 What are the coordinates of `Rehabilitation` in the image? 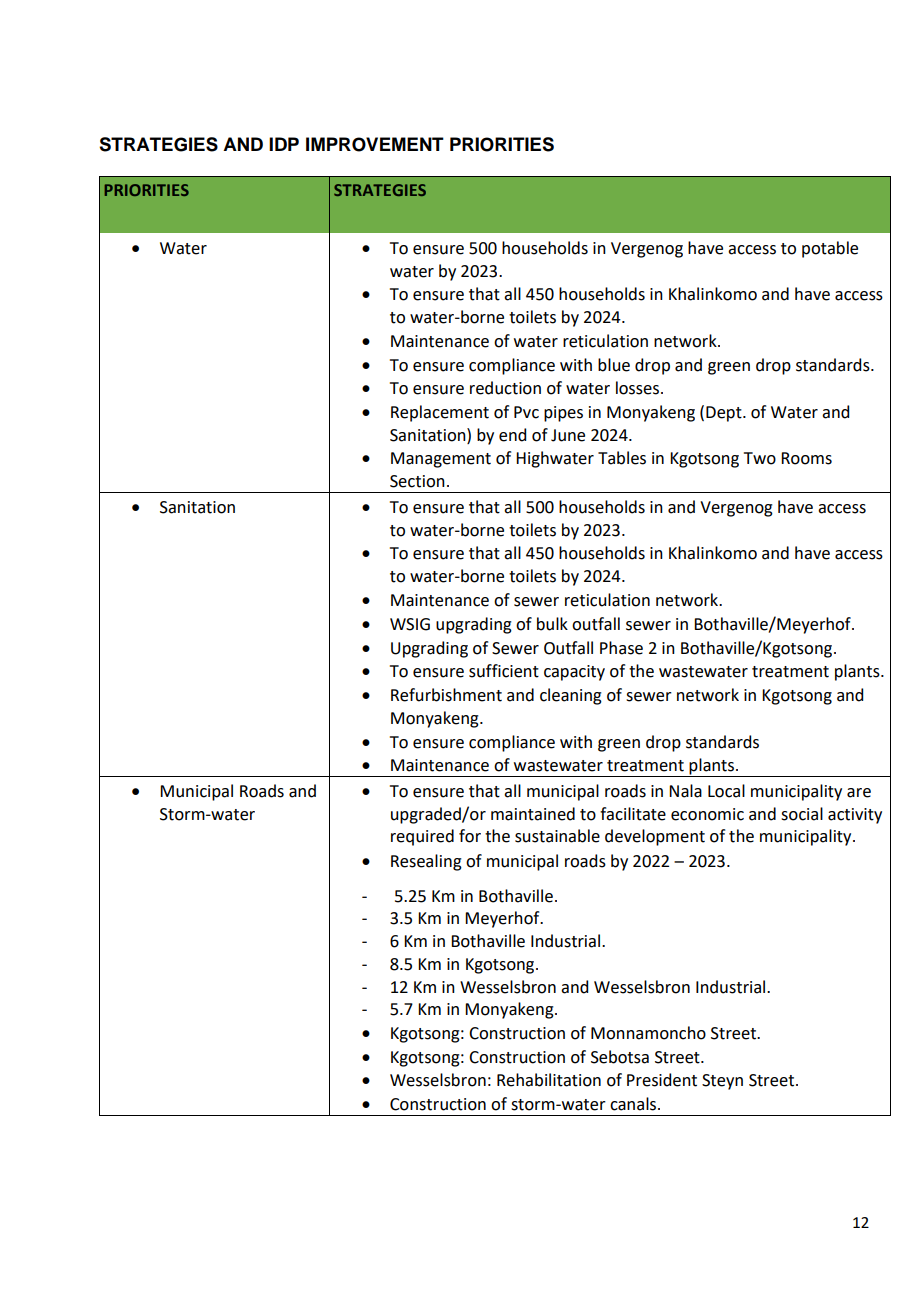 It's located at (549, 1080).
